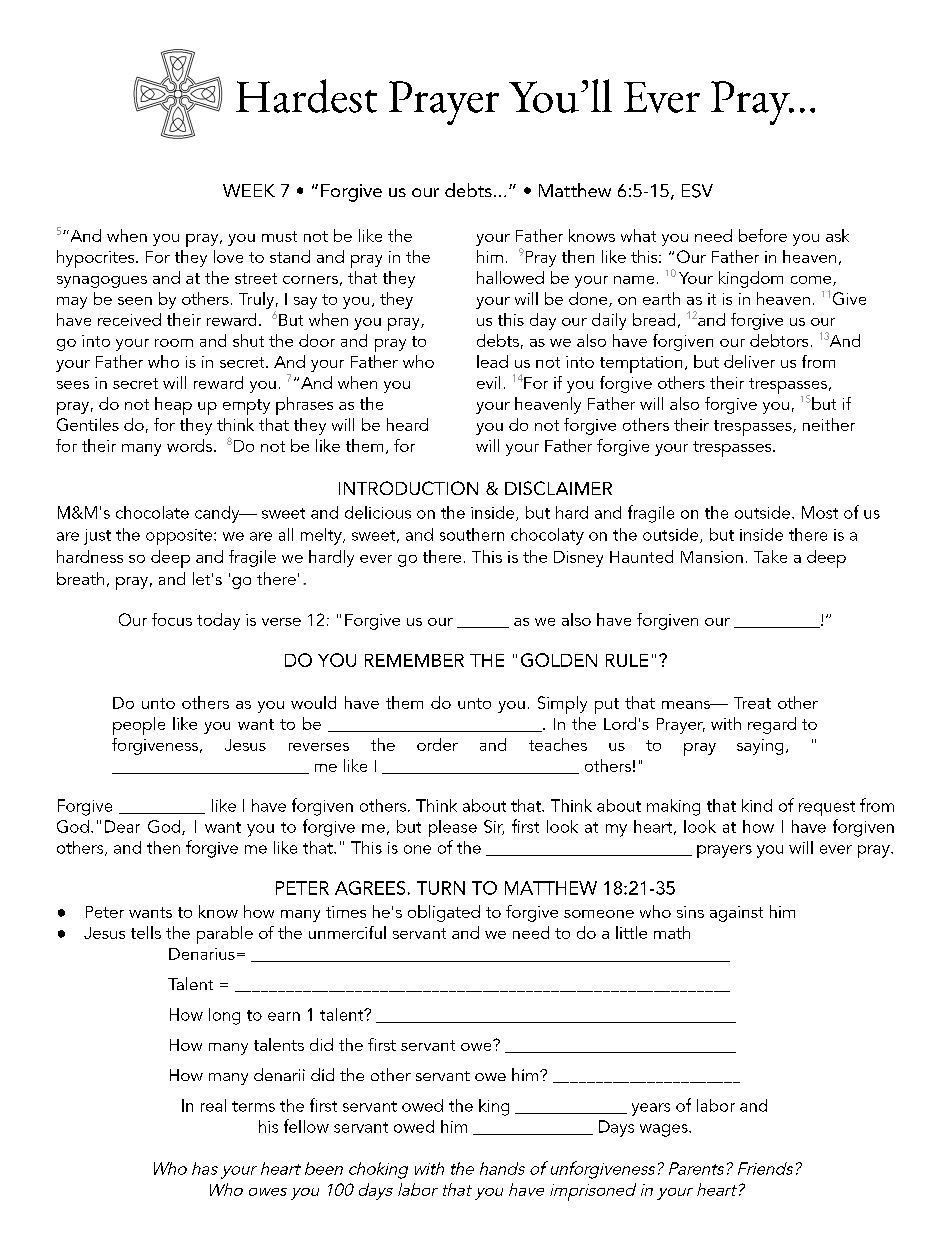  Describe the element at coordinates (228, 256) in the image. I see `love` at that location.
